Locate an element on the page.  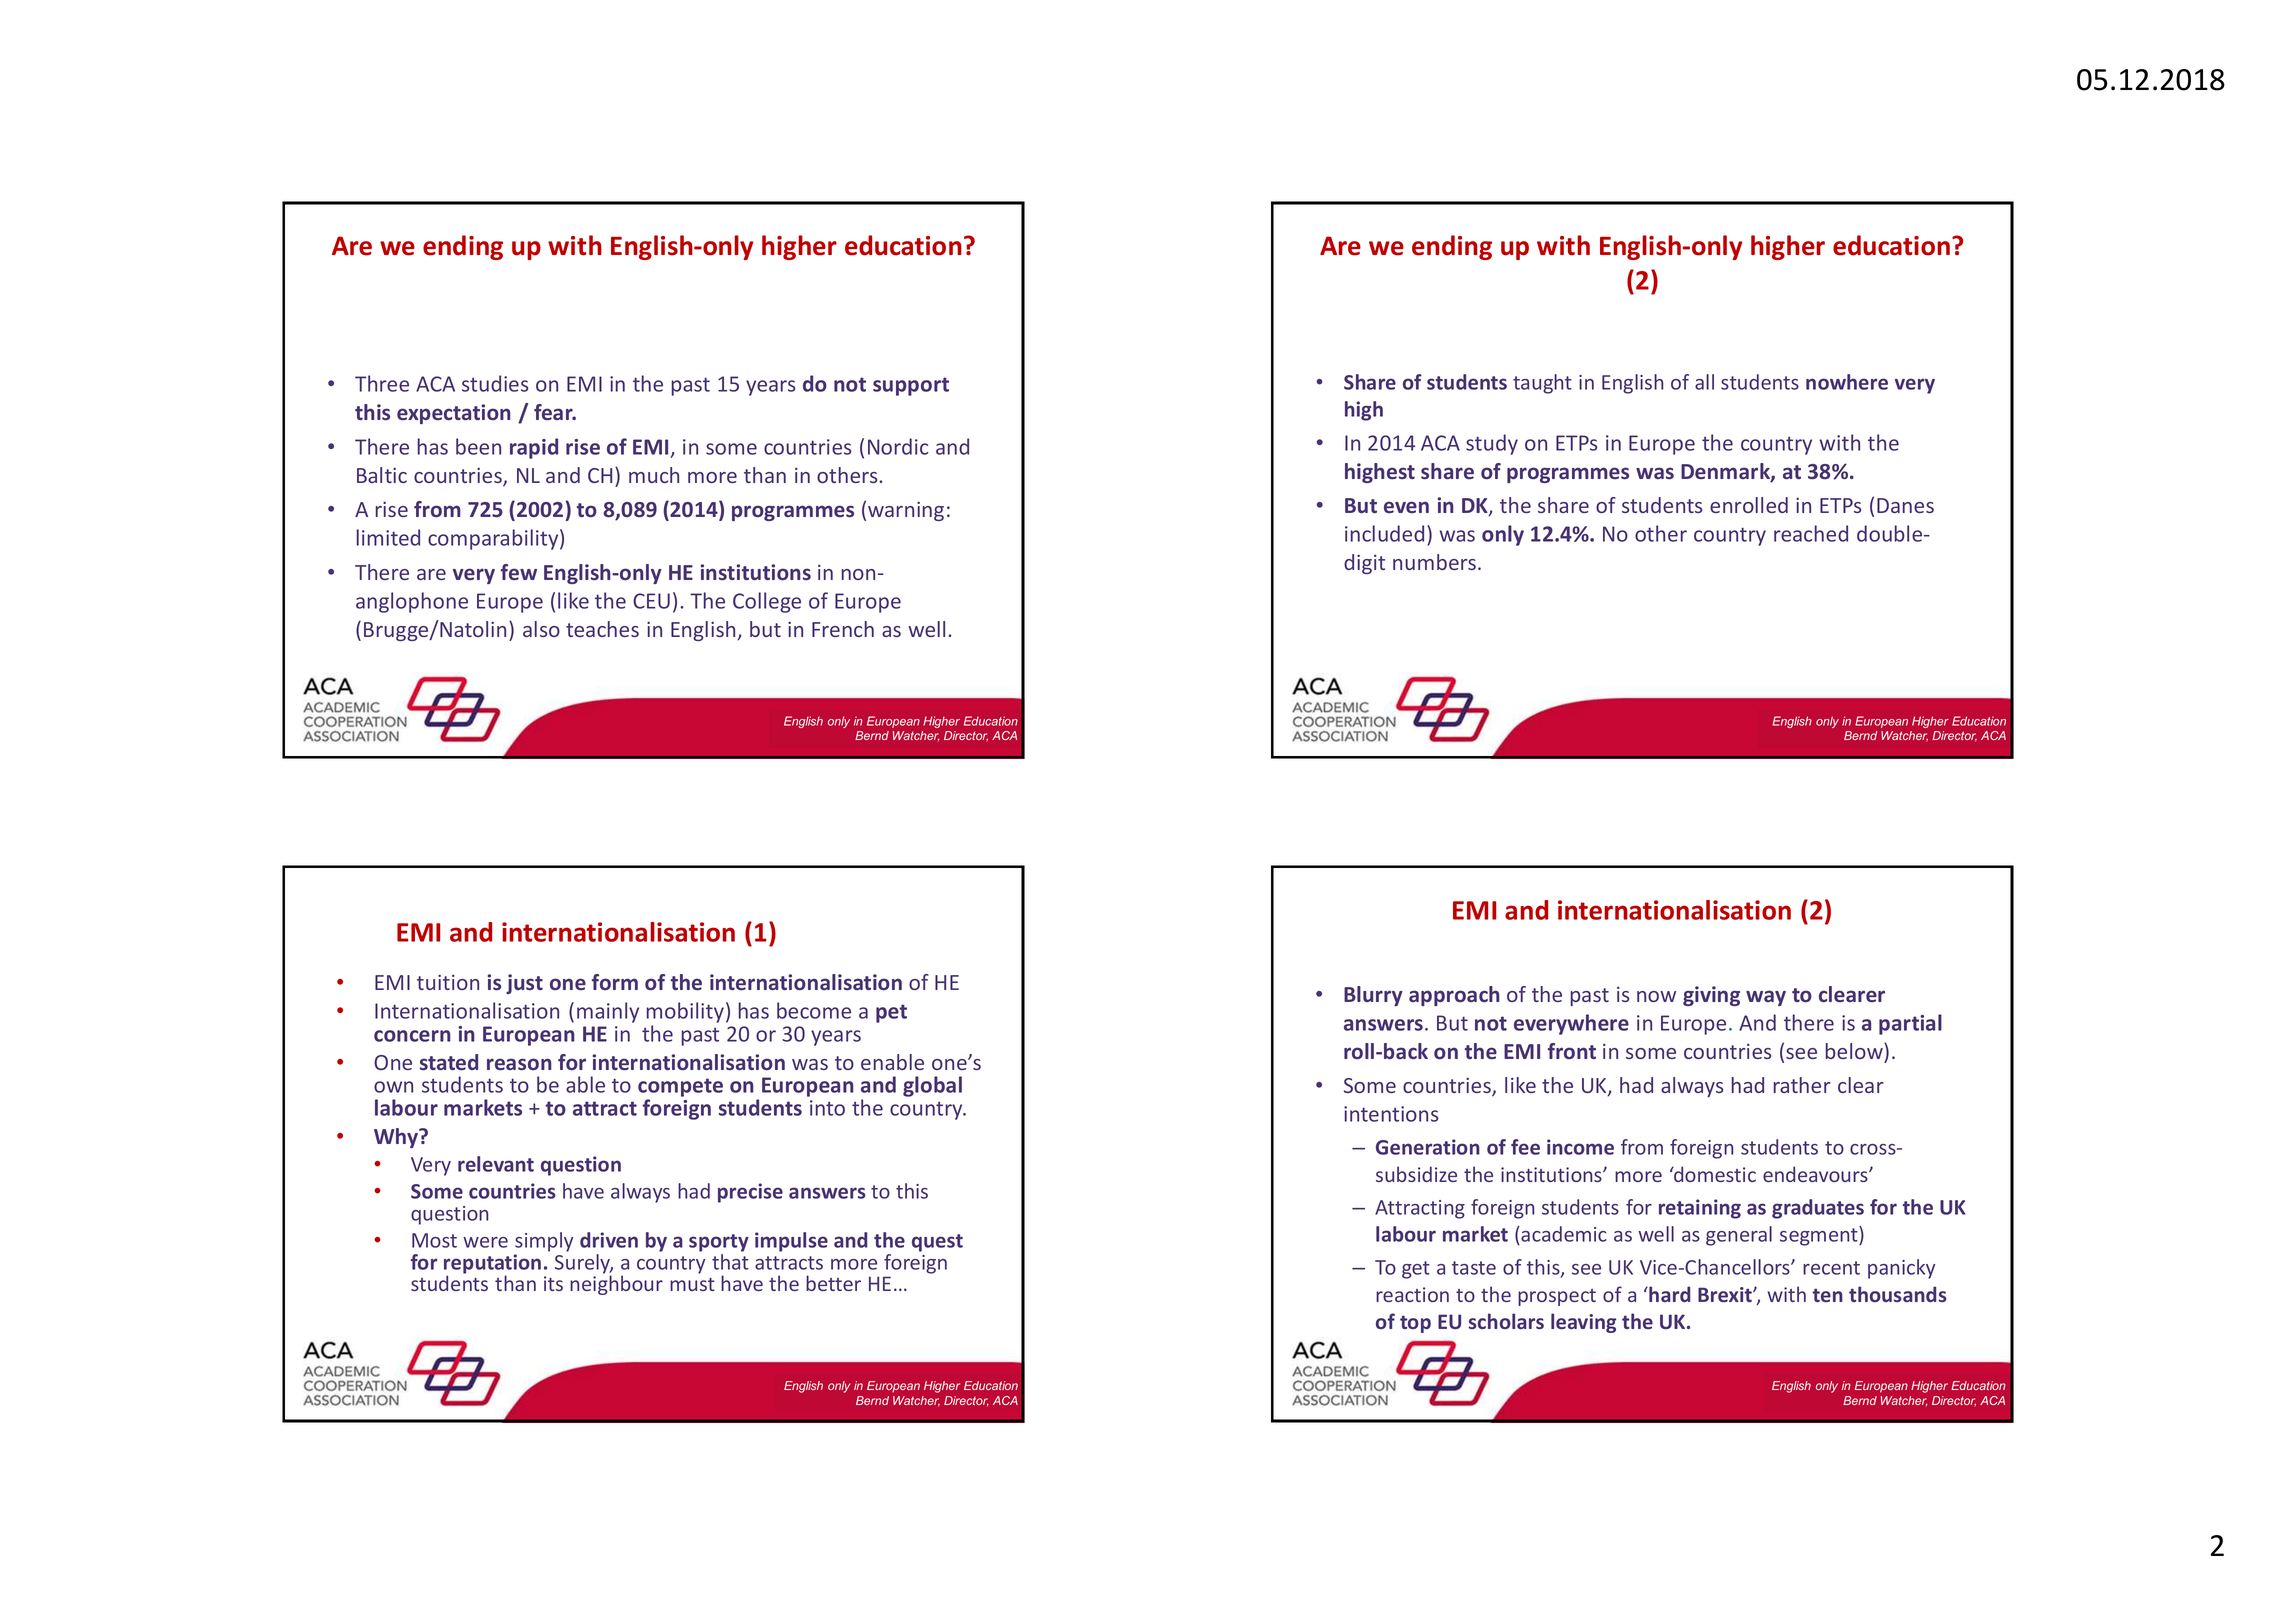
support is located at coordinates (911, 386).
